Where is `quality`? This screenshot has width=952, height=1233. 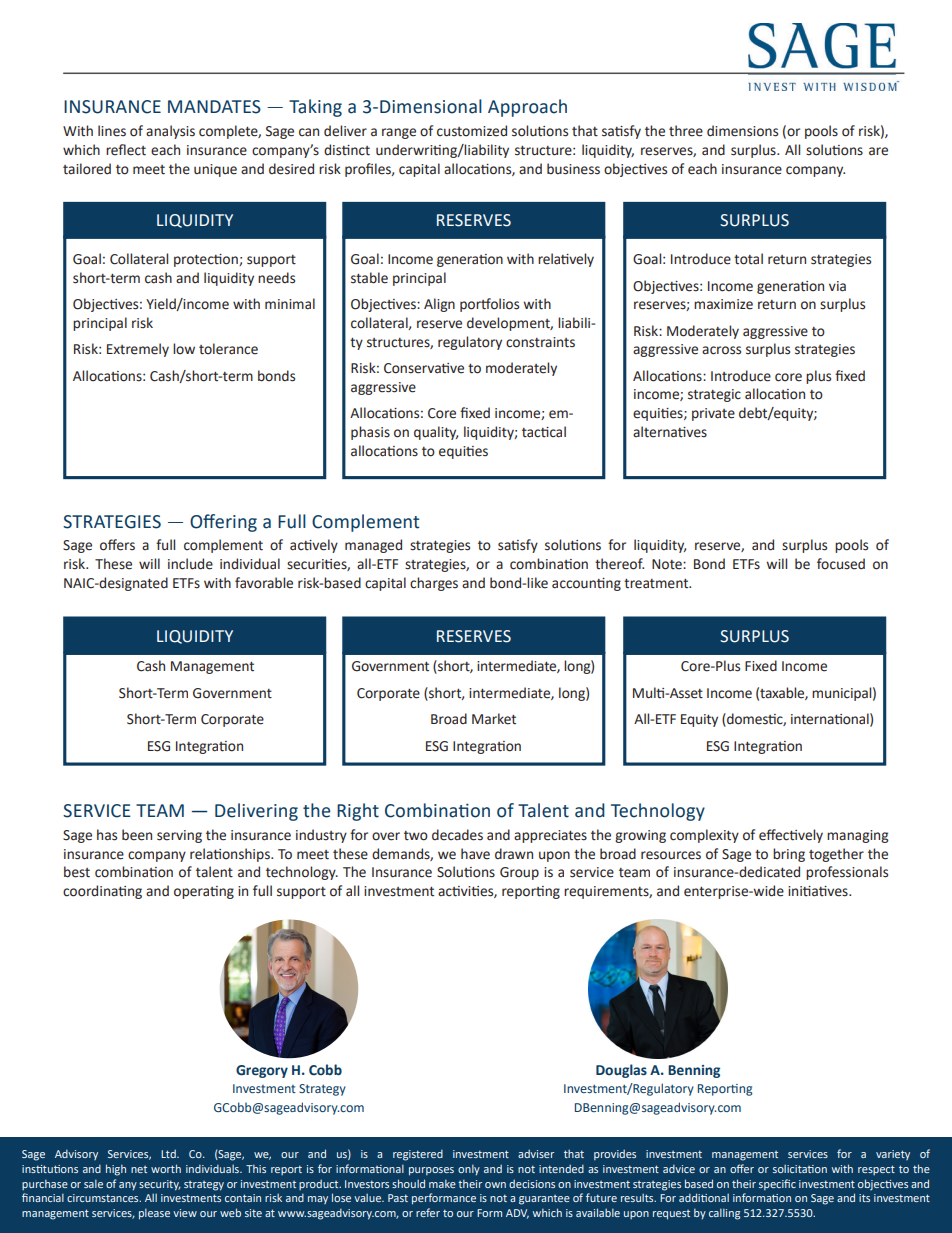
quality is located at coordinates (436, 433).
